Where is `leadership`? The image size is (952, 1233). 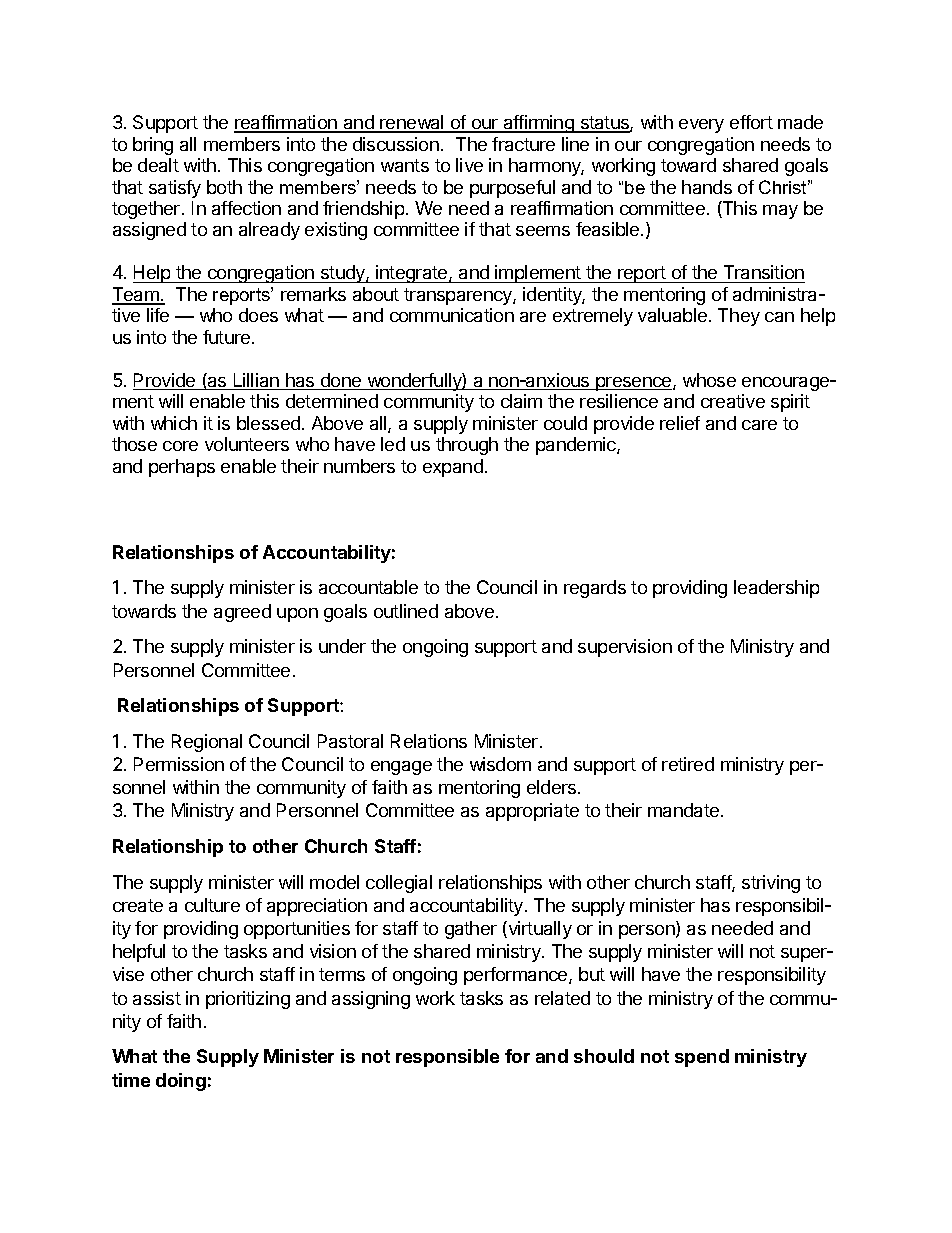
leadership is located at coordinates (776, 589).
